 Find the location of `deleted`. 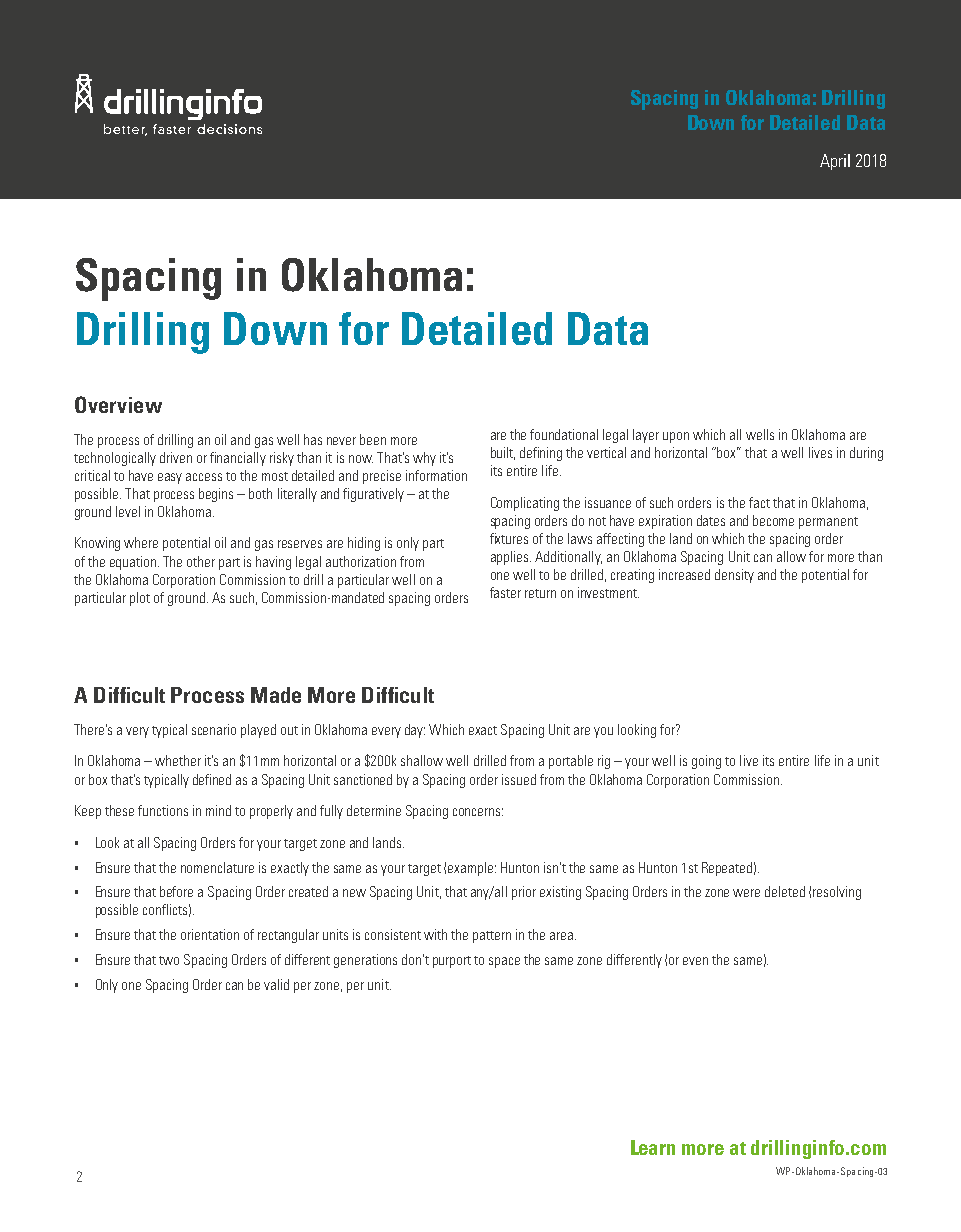

deleted is located at coordinates (785, 891).
